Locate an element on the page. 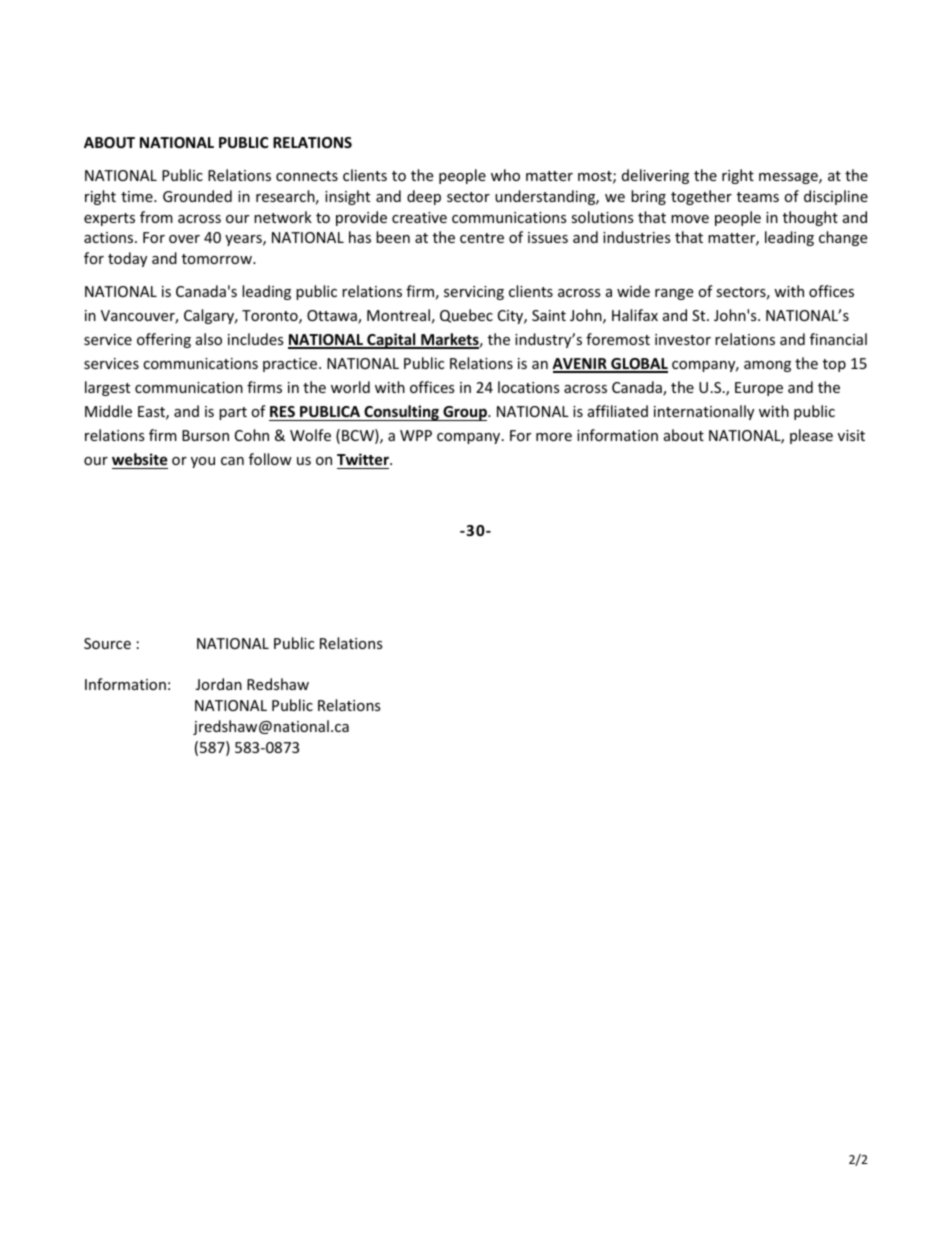 Image resolution: width=952 pixels, height=1233 pixels. Cohn is located at coordinates (252, 435).
